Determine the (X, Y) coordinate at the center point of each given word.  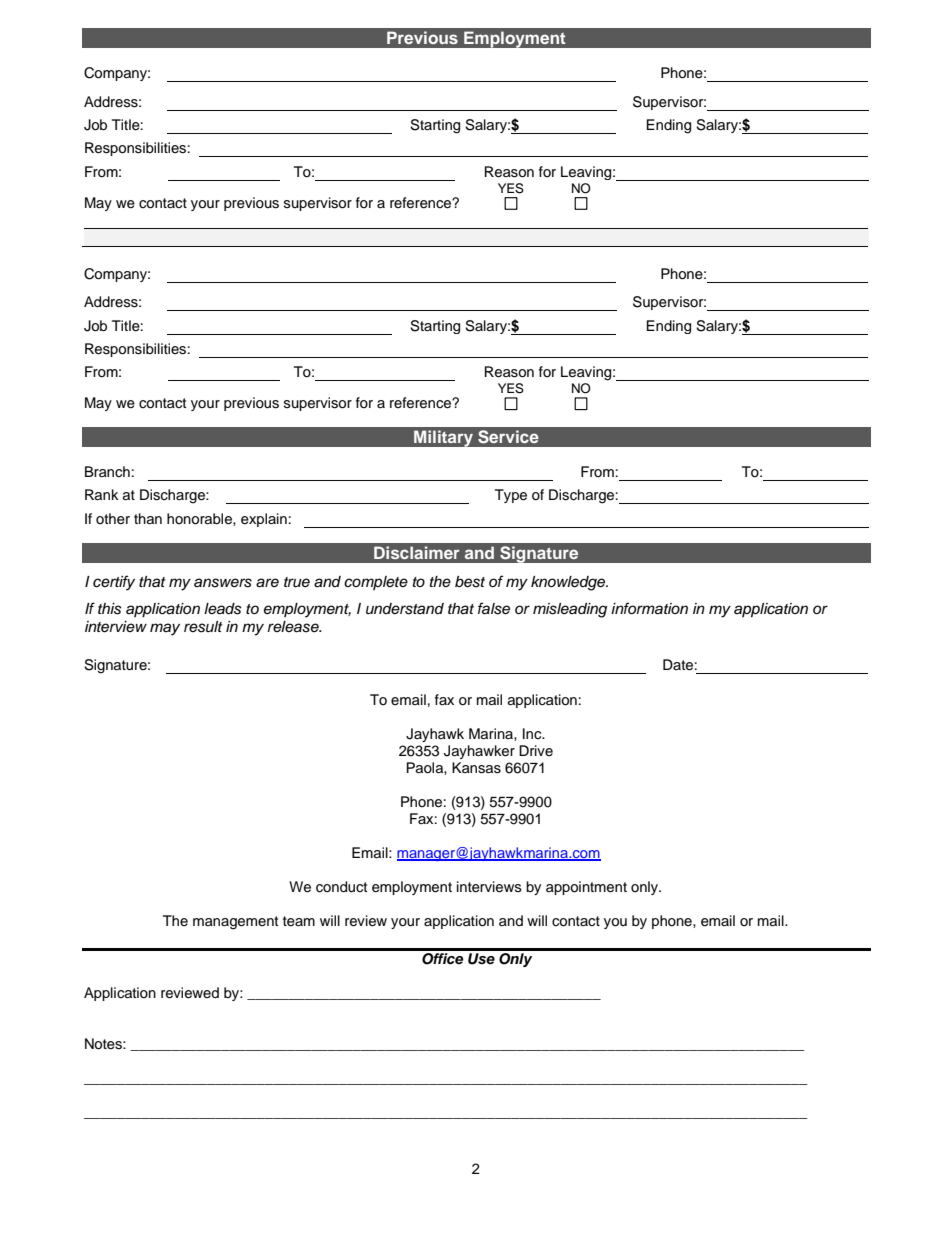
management (235, 923)
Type (511, 496)
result (203, 627)
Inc (533, 733)
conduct (341, 887)
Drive (536, 750)
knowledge (569, 583)
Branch (107, 471)
